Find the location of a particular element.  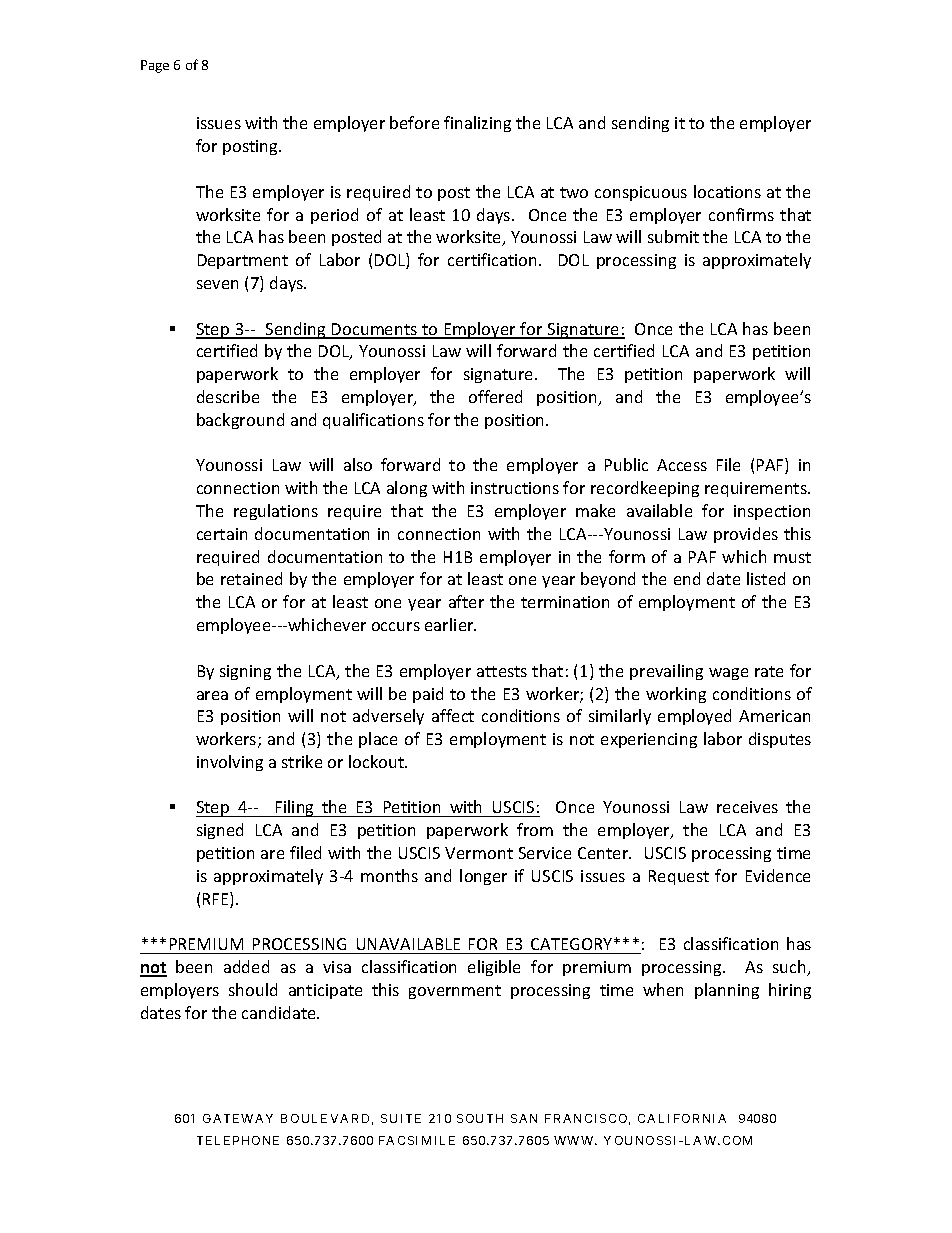

provides is located at coordinates (746, 535).
